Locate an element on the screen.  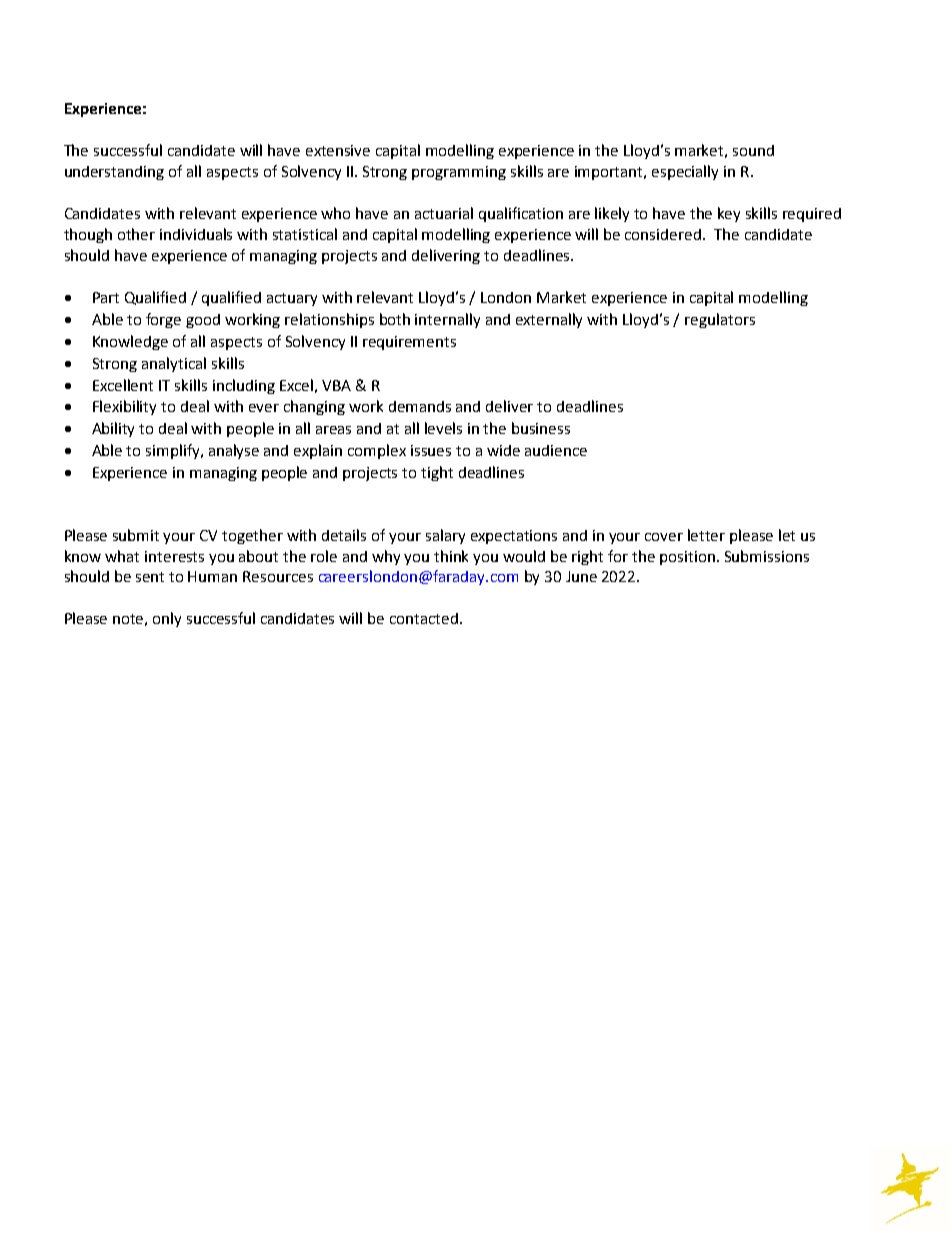
especially is located at coordinates (685, 172).
